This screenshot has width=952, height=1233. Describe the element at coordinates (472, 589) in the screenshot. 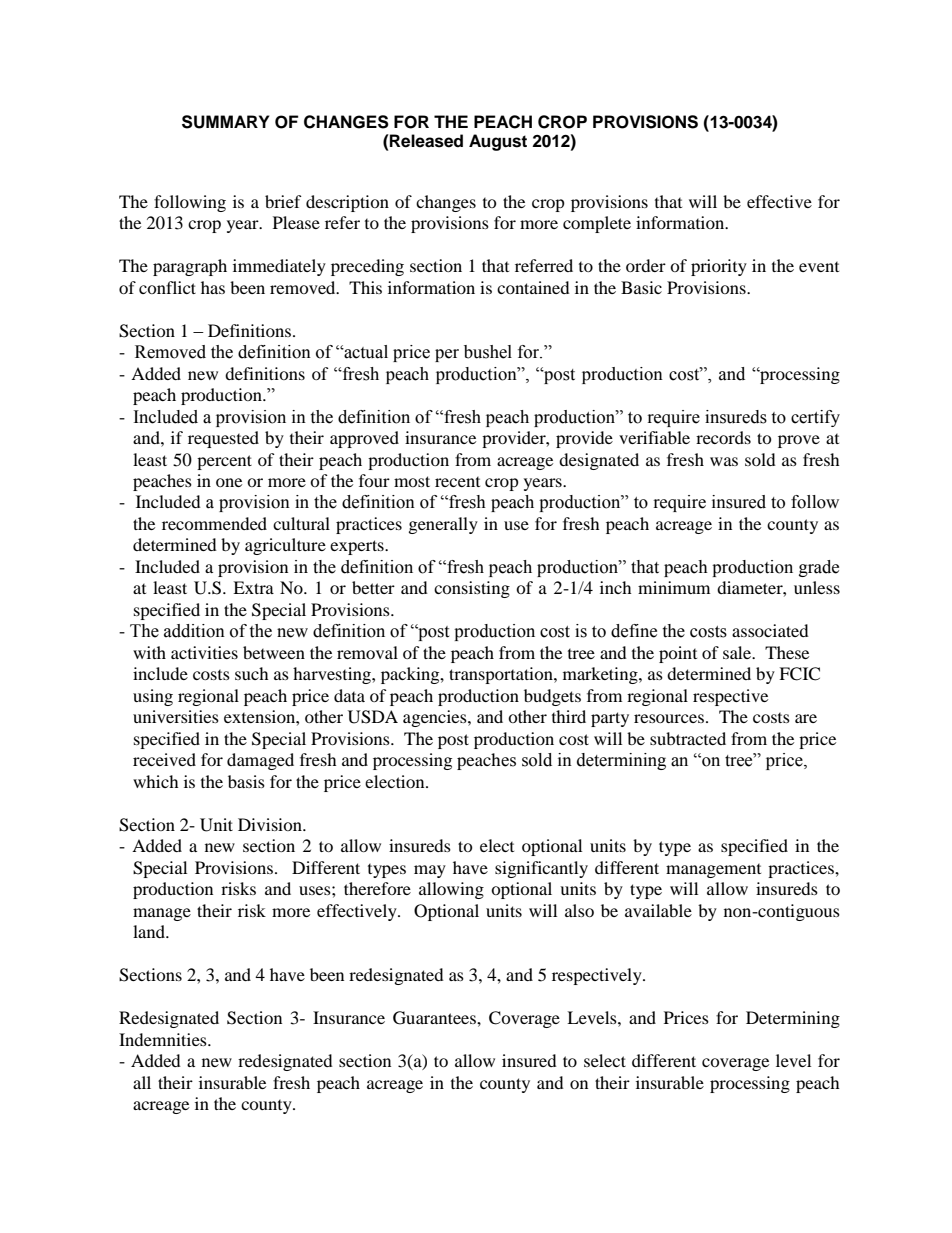

I see `consisting` at that location.
